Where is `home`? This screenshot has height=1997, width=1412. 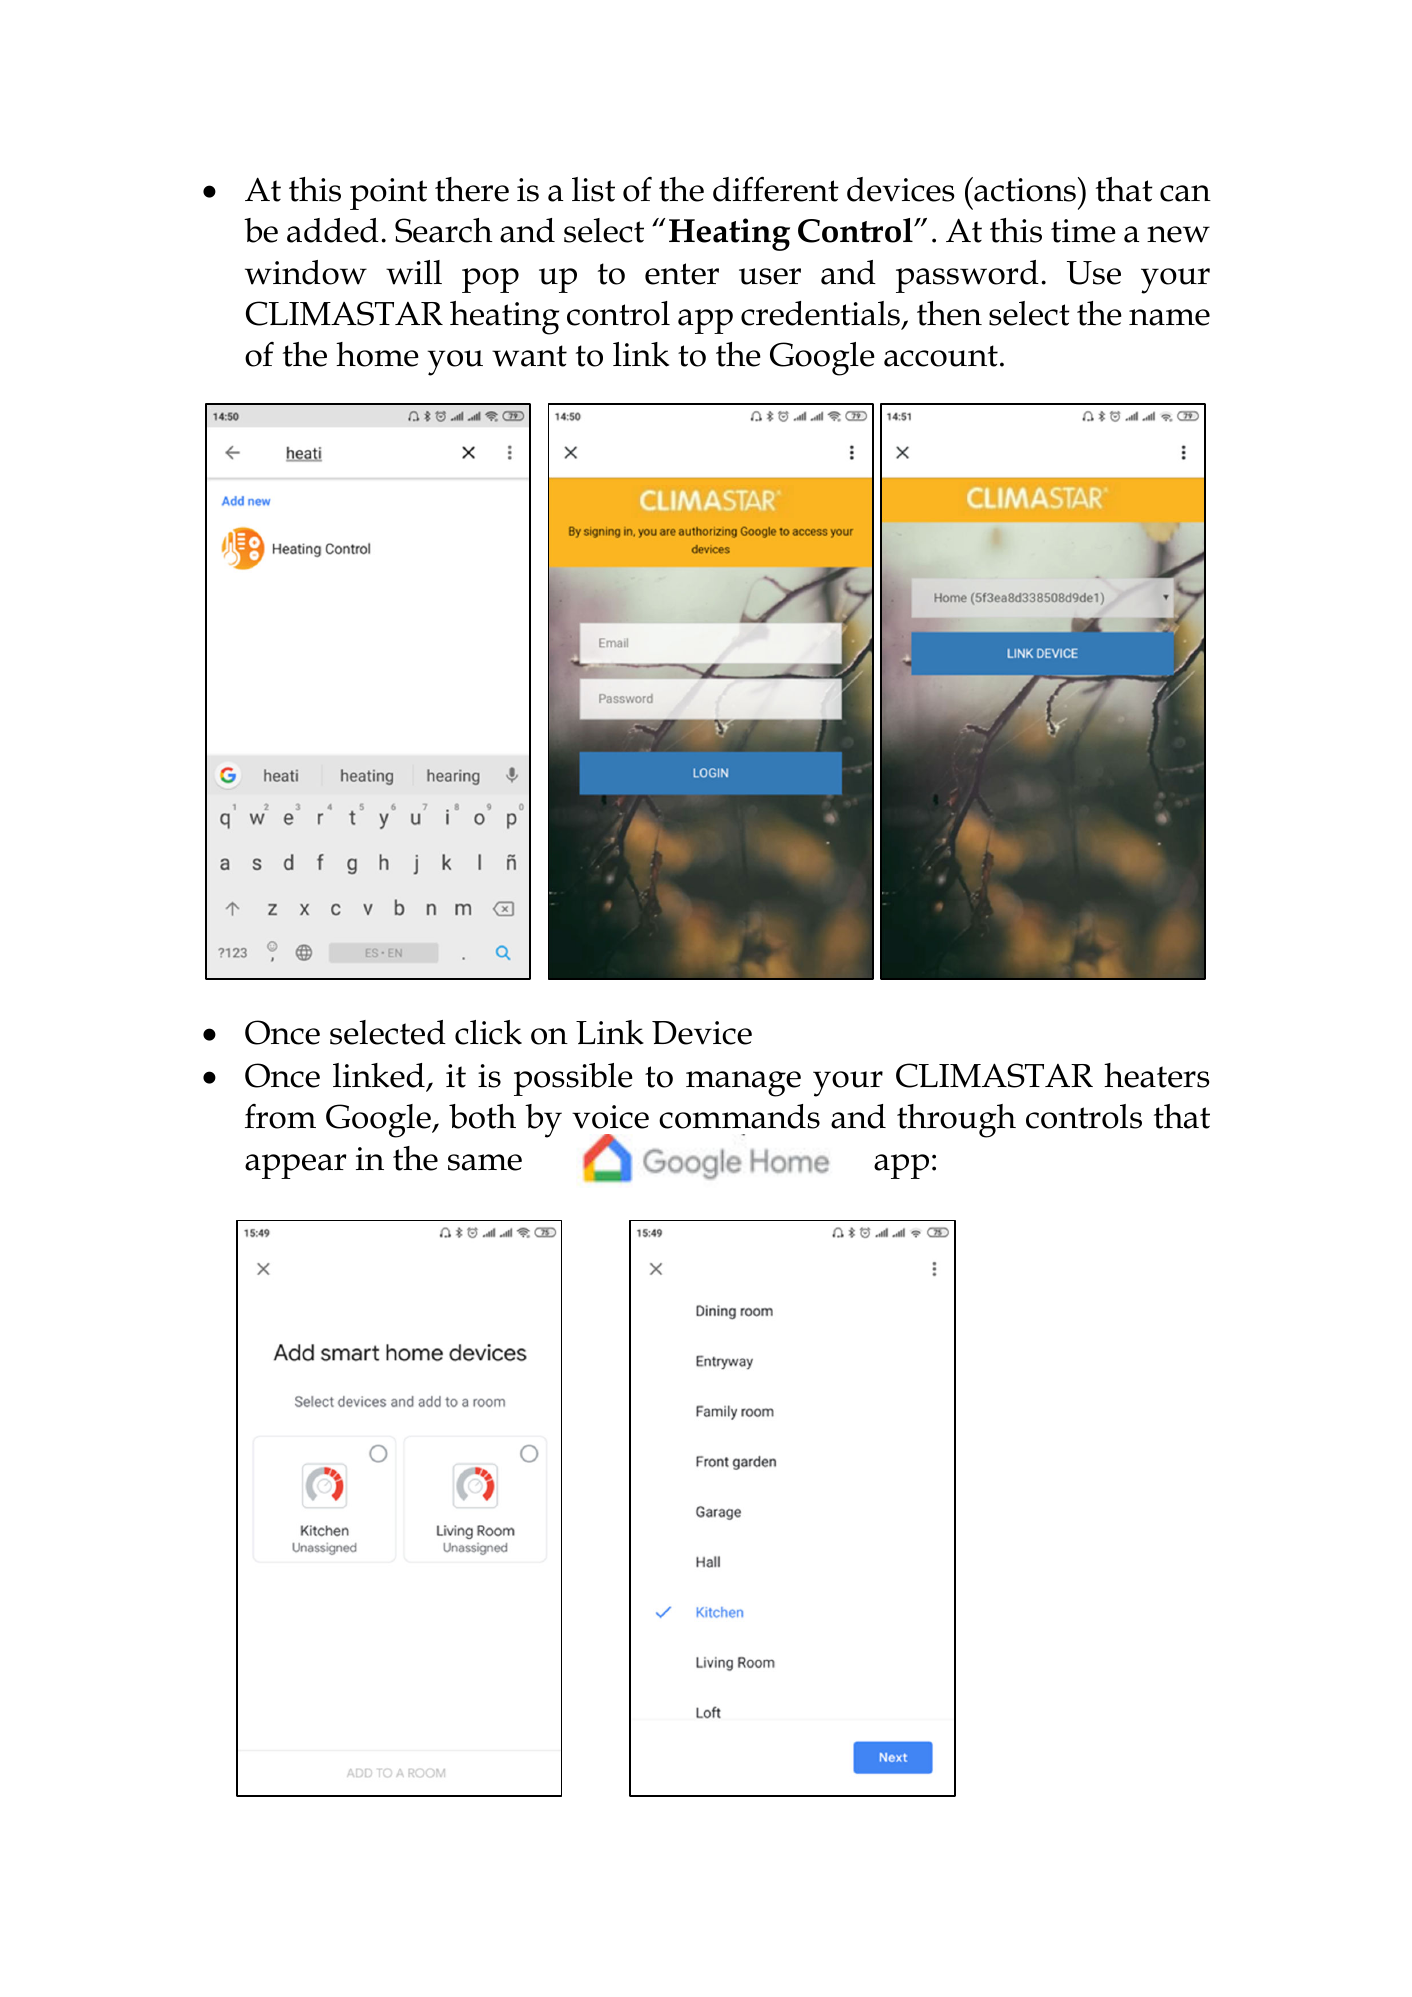
home is located at coordinates (377, 354).
